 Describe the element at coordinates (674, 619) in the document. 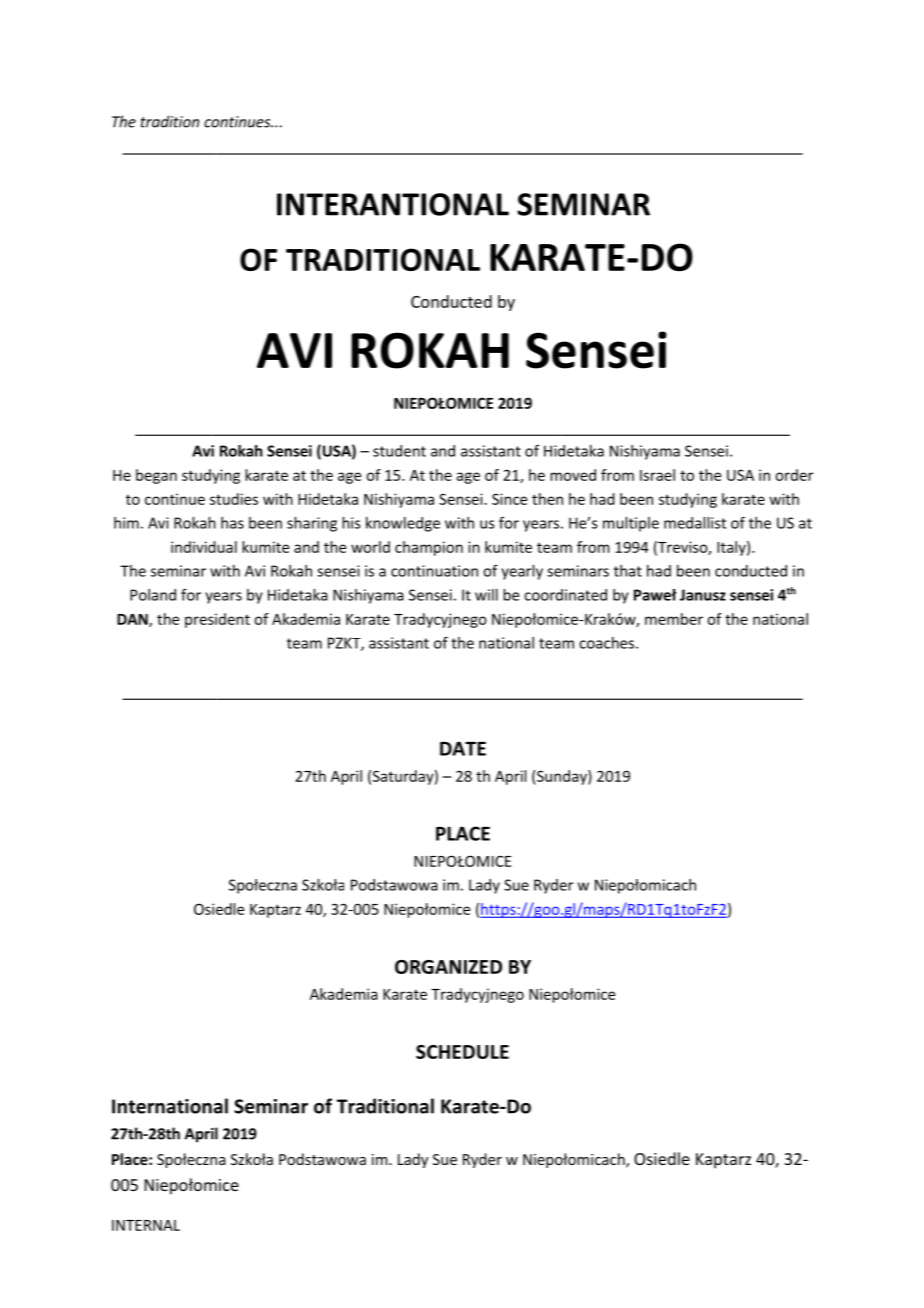

I see `member` at that location.
